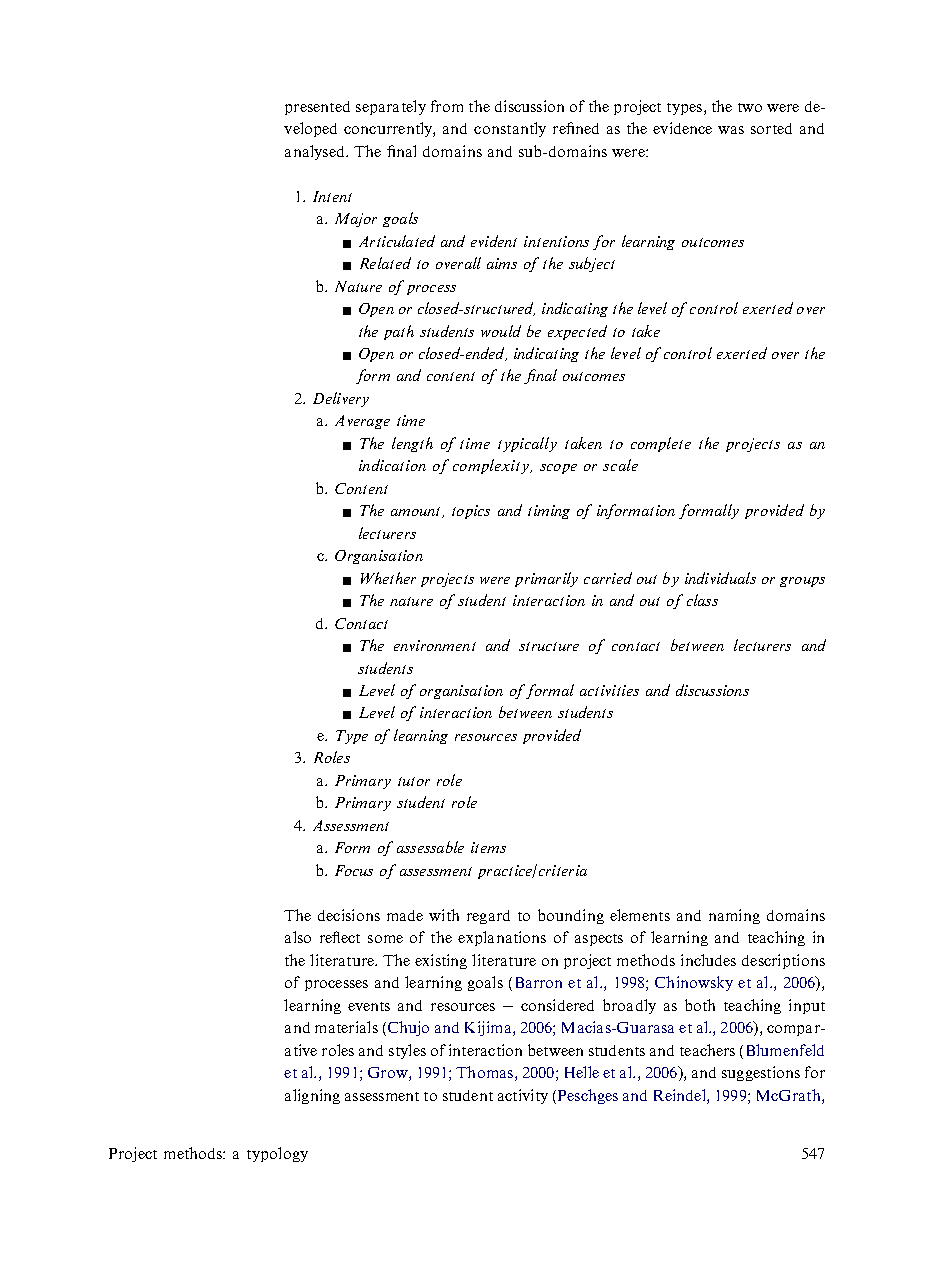 The image size is (944, 1288). Describe the element at coordinates (720, 578) in the screenshot. I see `individuals` at that location.
